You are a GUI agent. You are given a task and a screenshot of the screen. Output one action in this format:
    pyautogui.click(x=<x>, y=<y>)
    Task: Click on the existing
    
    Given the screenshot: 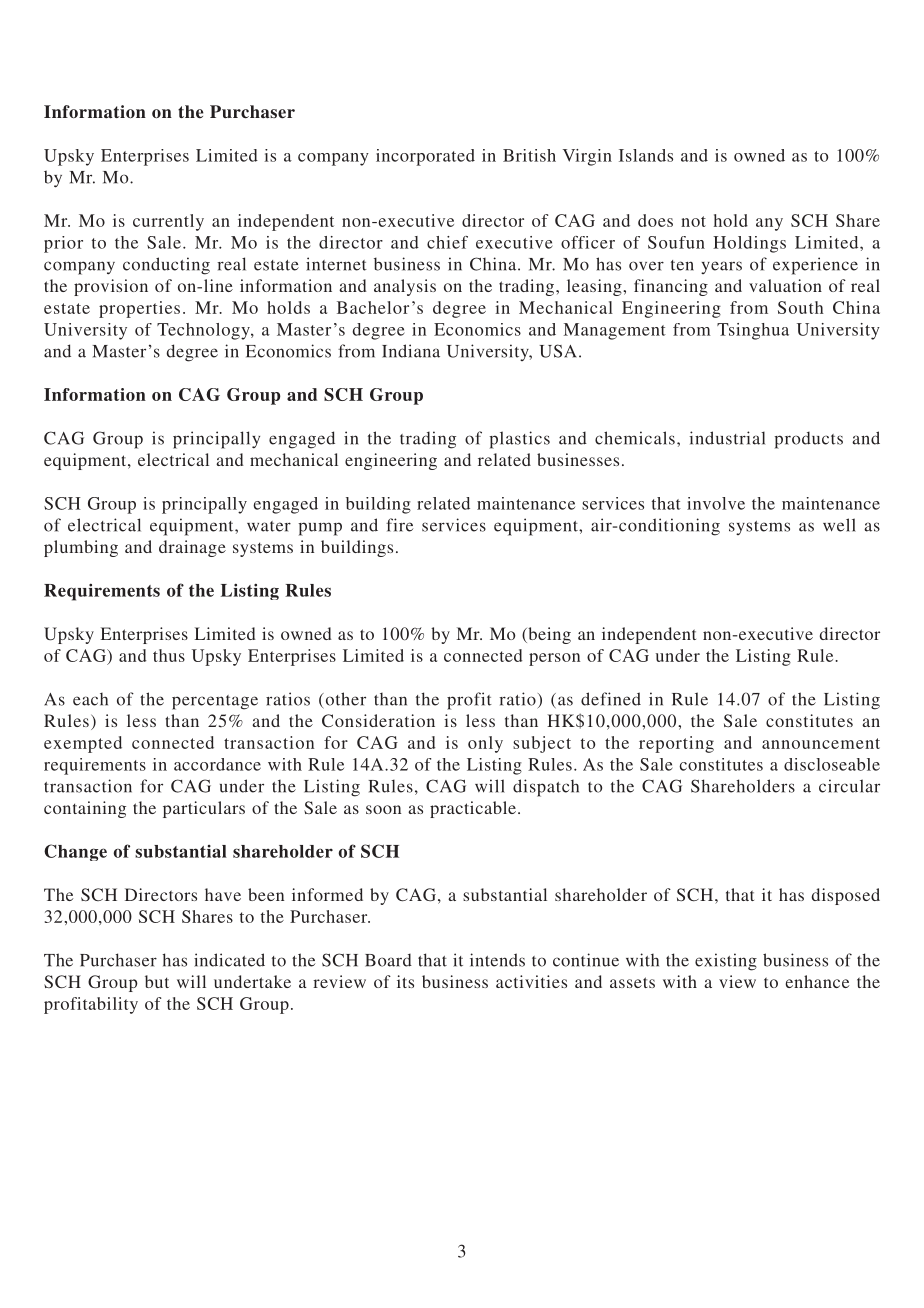 What is the action you would take?
    pyautogui.click(x=726, y=962)
